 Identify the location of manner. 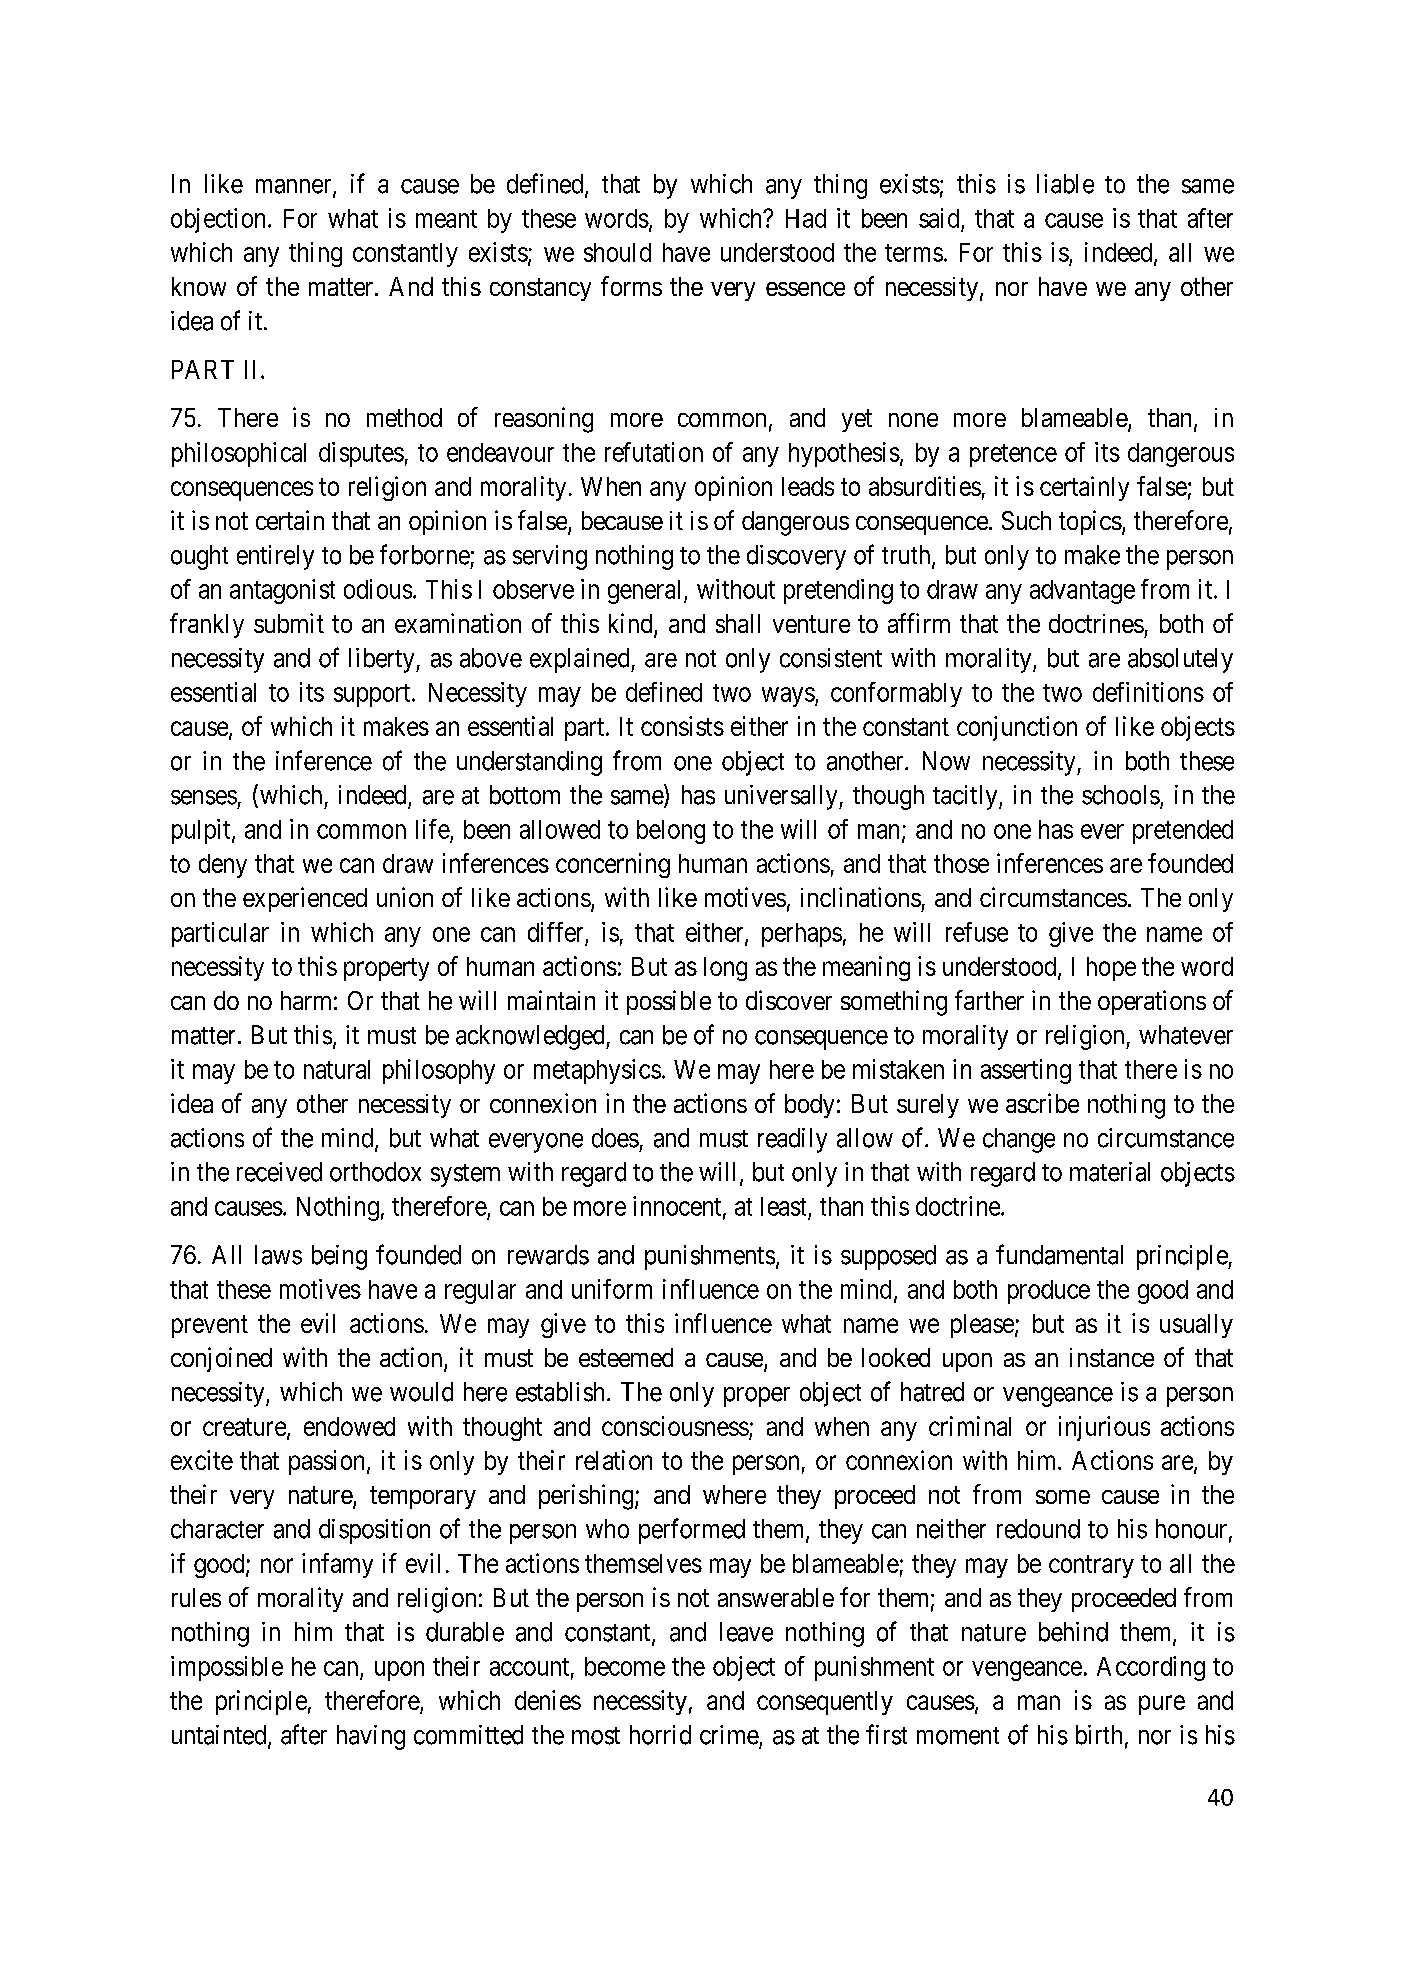
(295, 187).
